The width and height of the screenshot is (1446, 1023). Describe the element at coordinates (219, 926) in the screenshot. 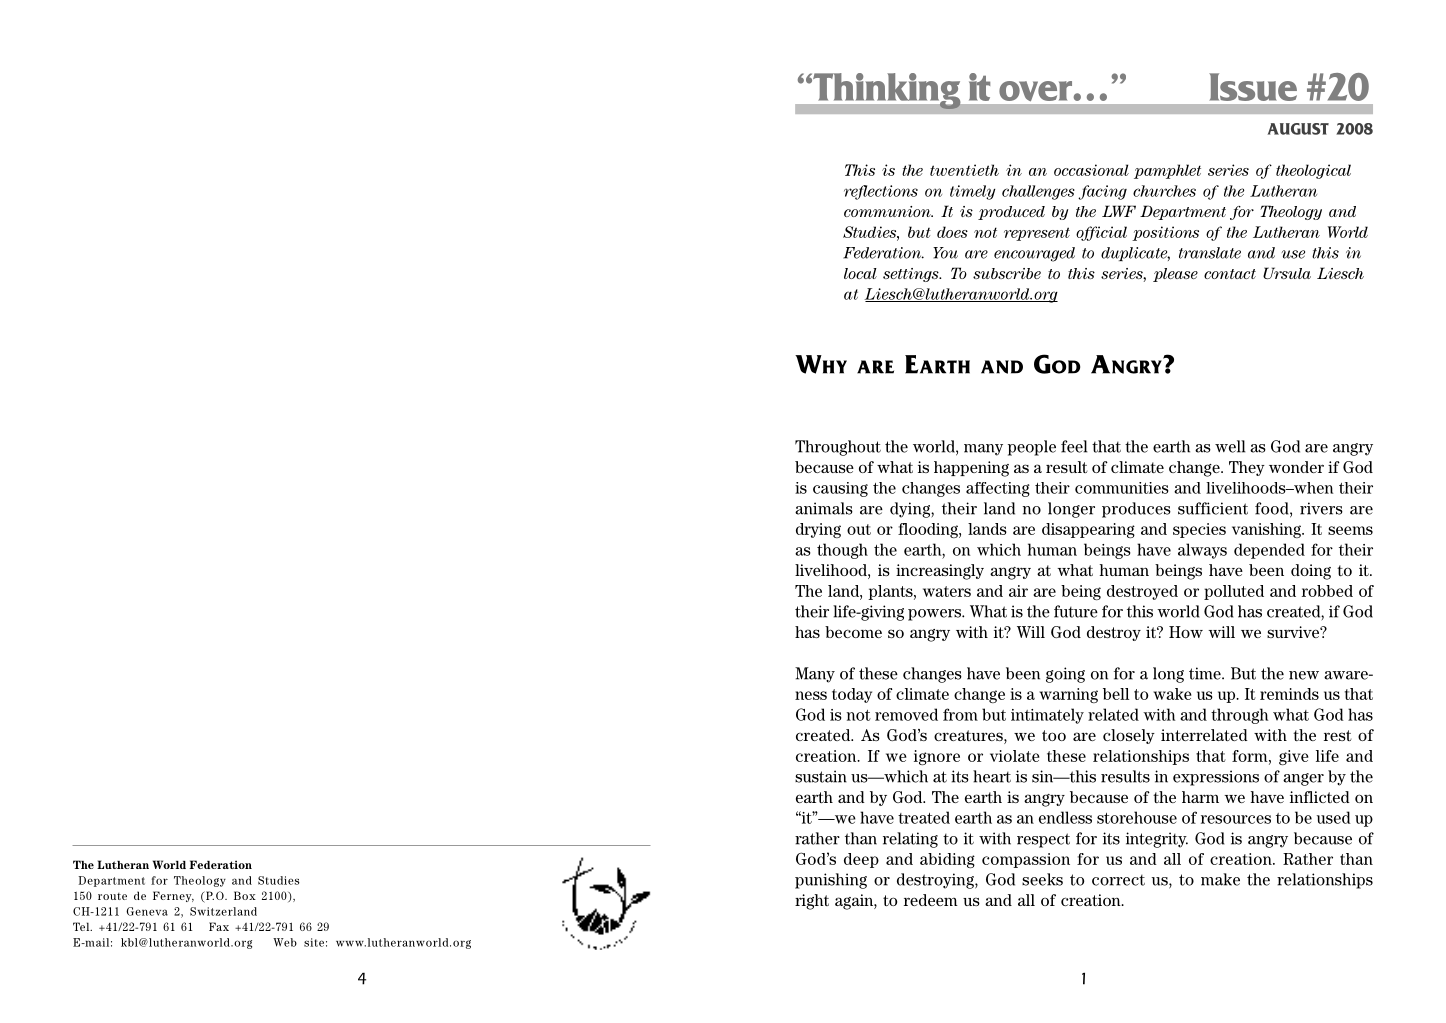

I see `Fax` at that location.
